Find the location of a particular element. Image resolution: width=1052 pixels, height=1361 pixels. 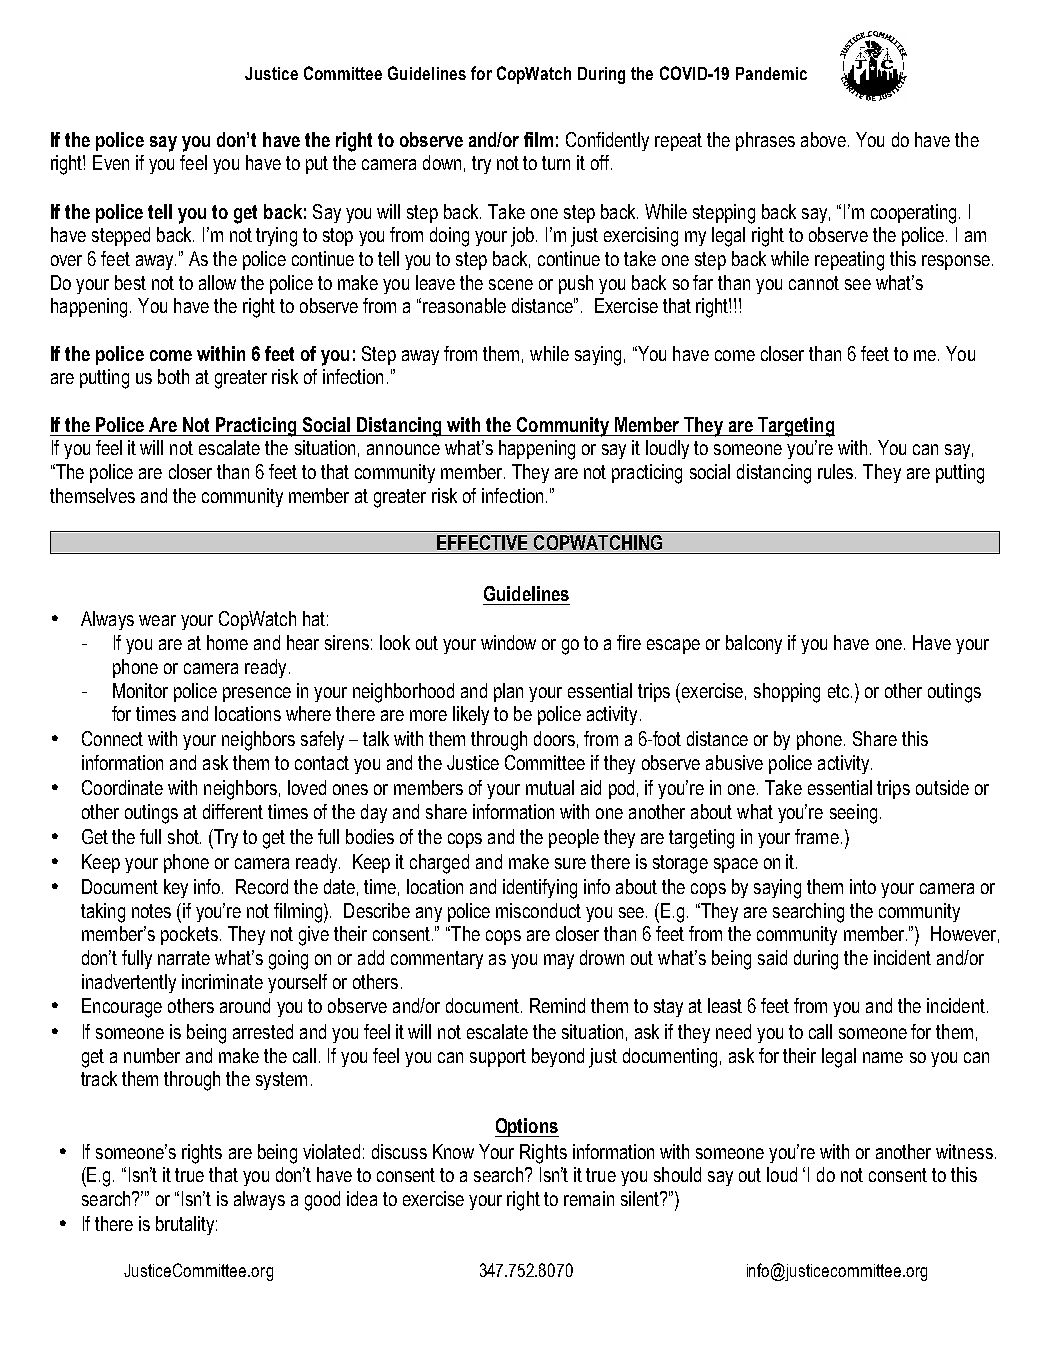

announce is located at coordinates (403, 449).
